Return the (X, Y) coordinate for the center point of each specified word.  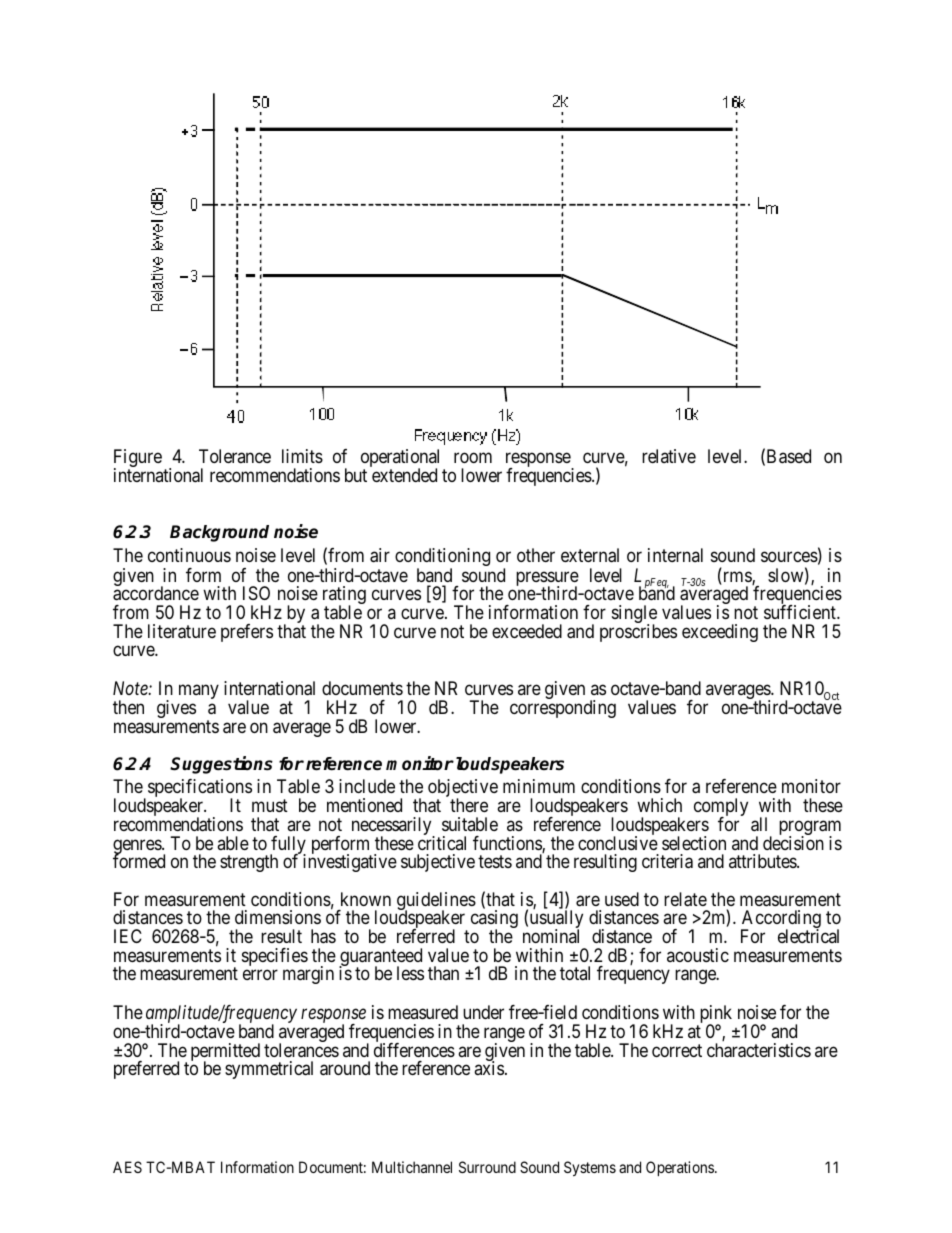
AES (127, 1167)
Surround (487, 1167)
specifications (200, 789)
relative (669, 456)
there (469, 805)
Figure (138, 459)
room (473, 458)
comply (721, 808)
